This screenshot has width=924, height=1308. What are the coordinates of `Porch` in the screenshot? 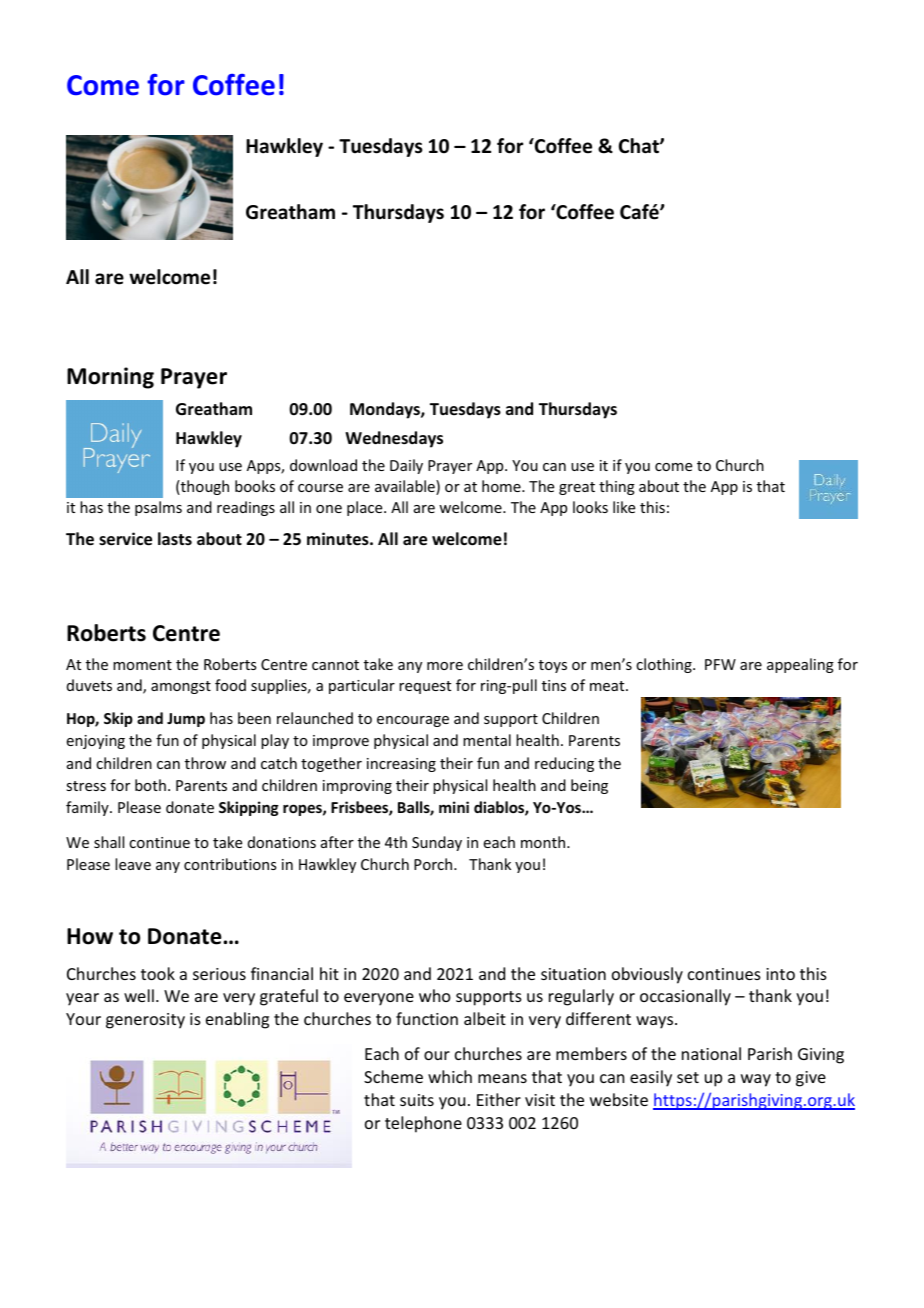 It's located at (434, 864).
